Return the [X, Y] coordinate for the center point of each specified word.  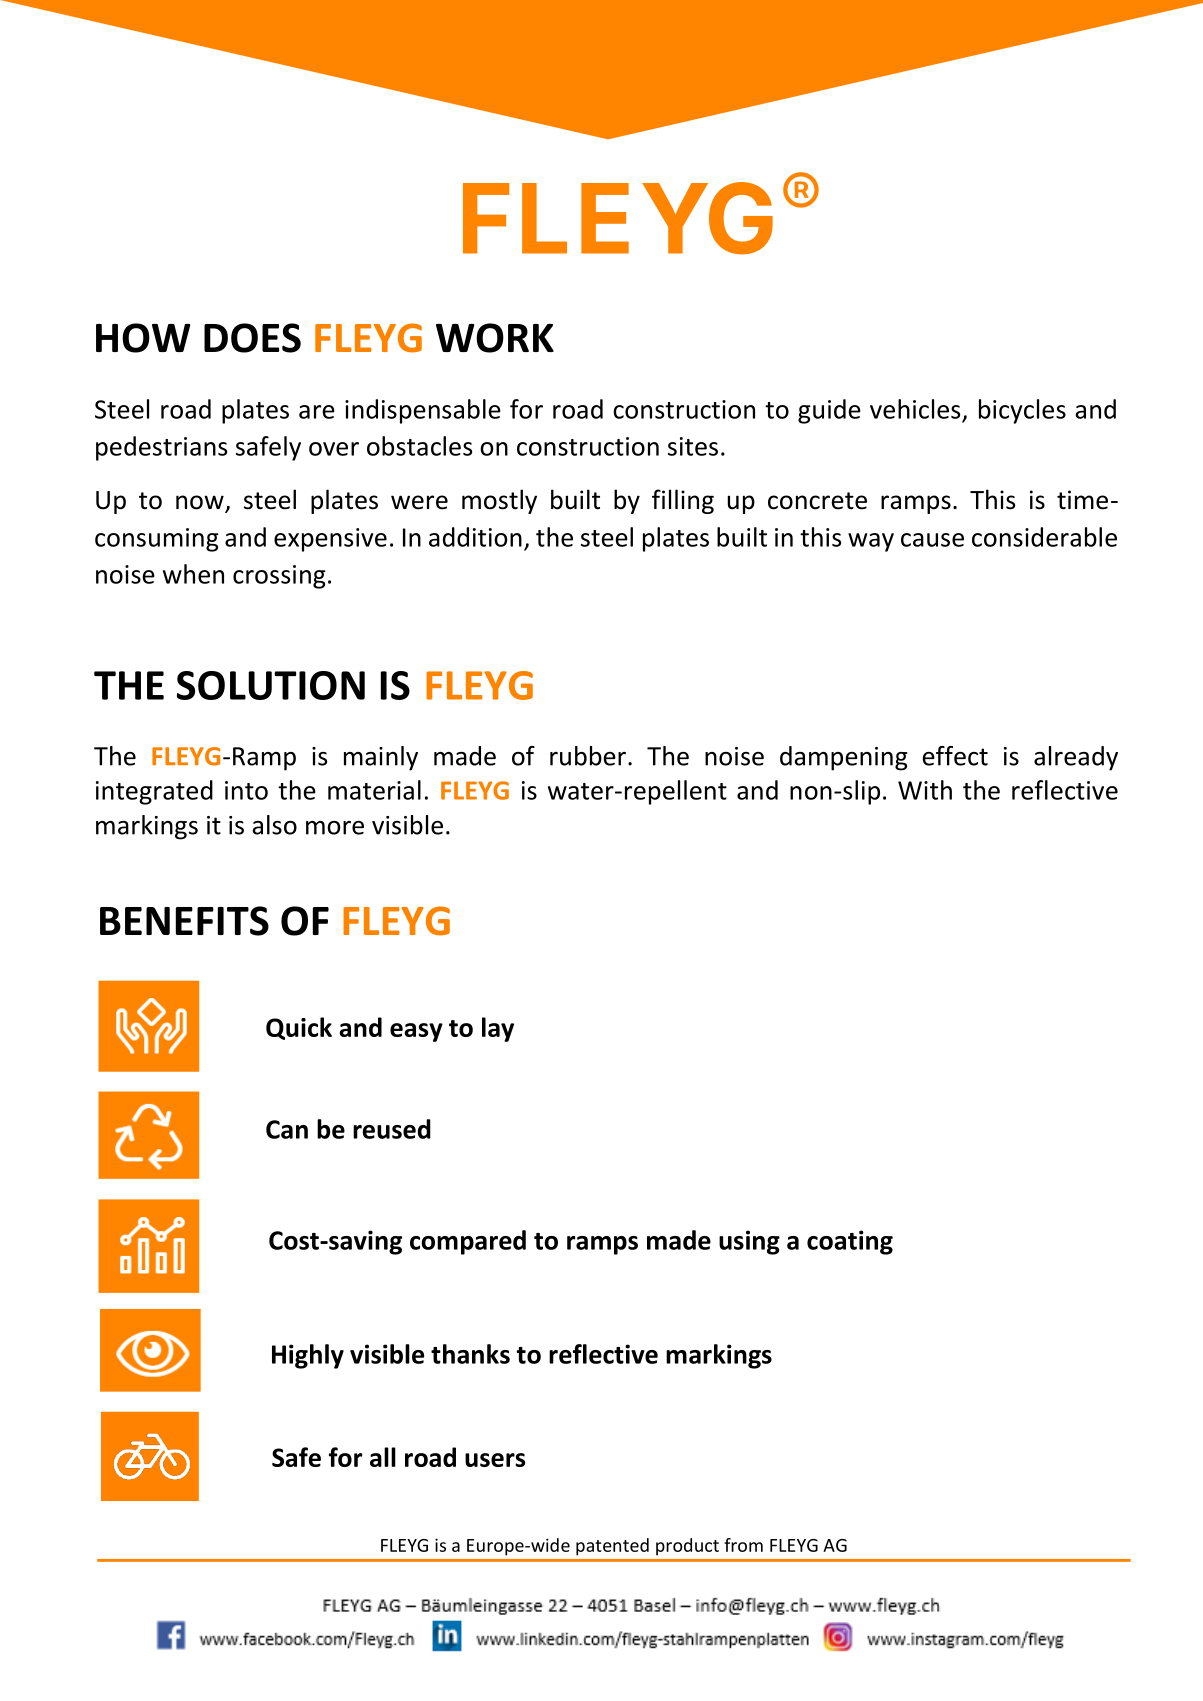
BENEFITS [184, 921]
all [383, 1457]
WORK [495, 338]
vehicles [915, 409]
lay [498, 1029]
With [925, 790]
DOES [252, 338]
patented [612, 1547]
